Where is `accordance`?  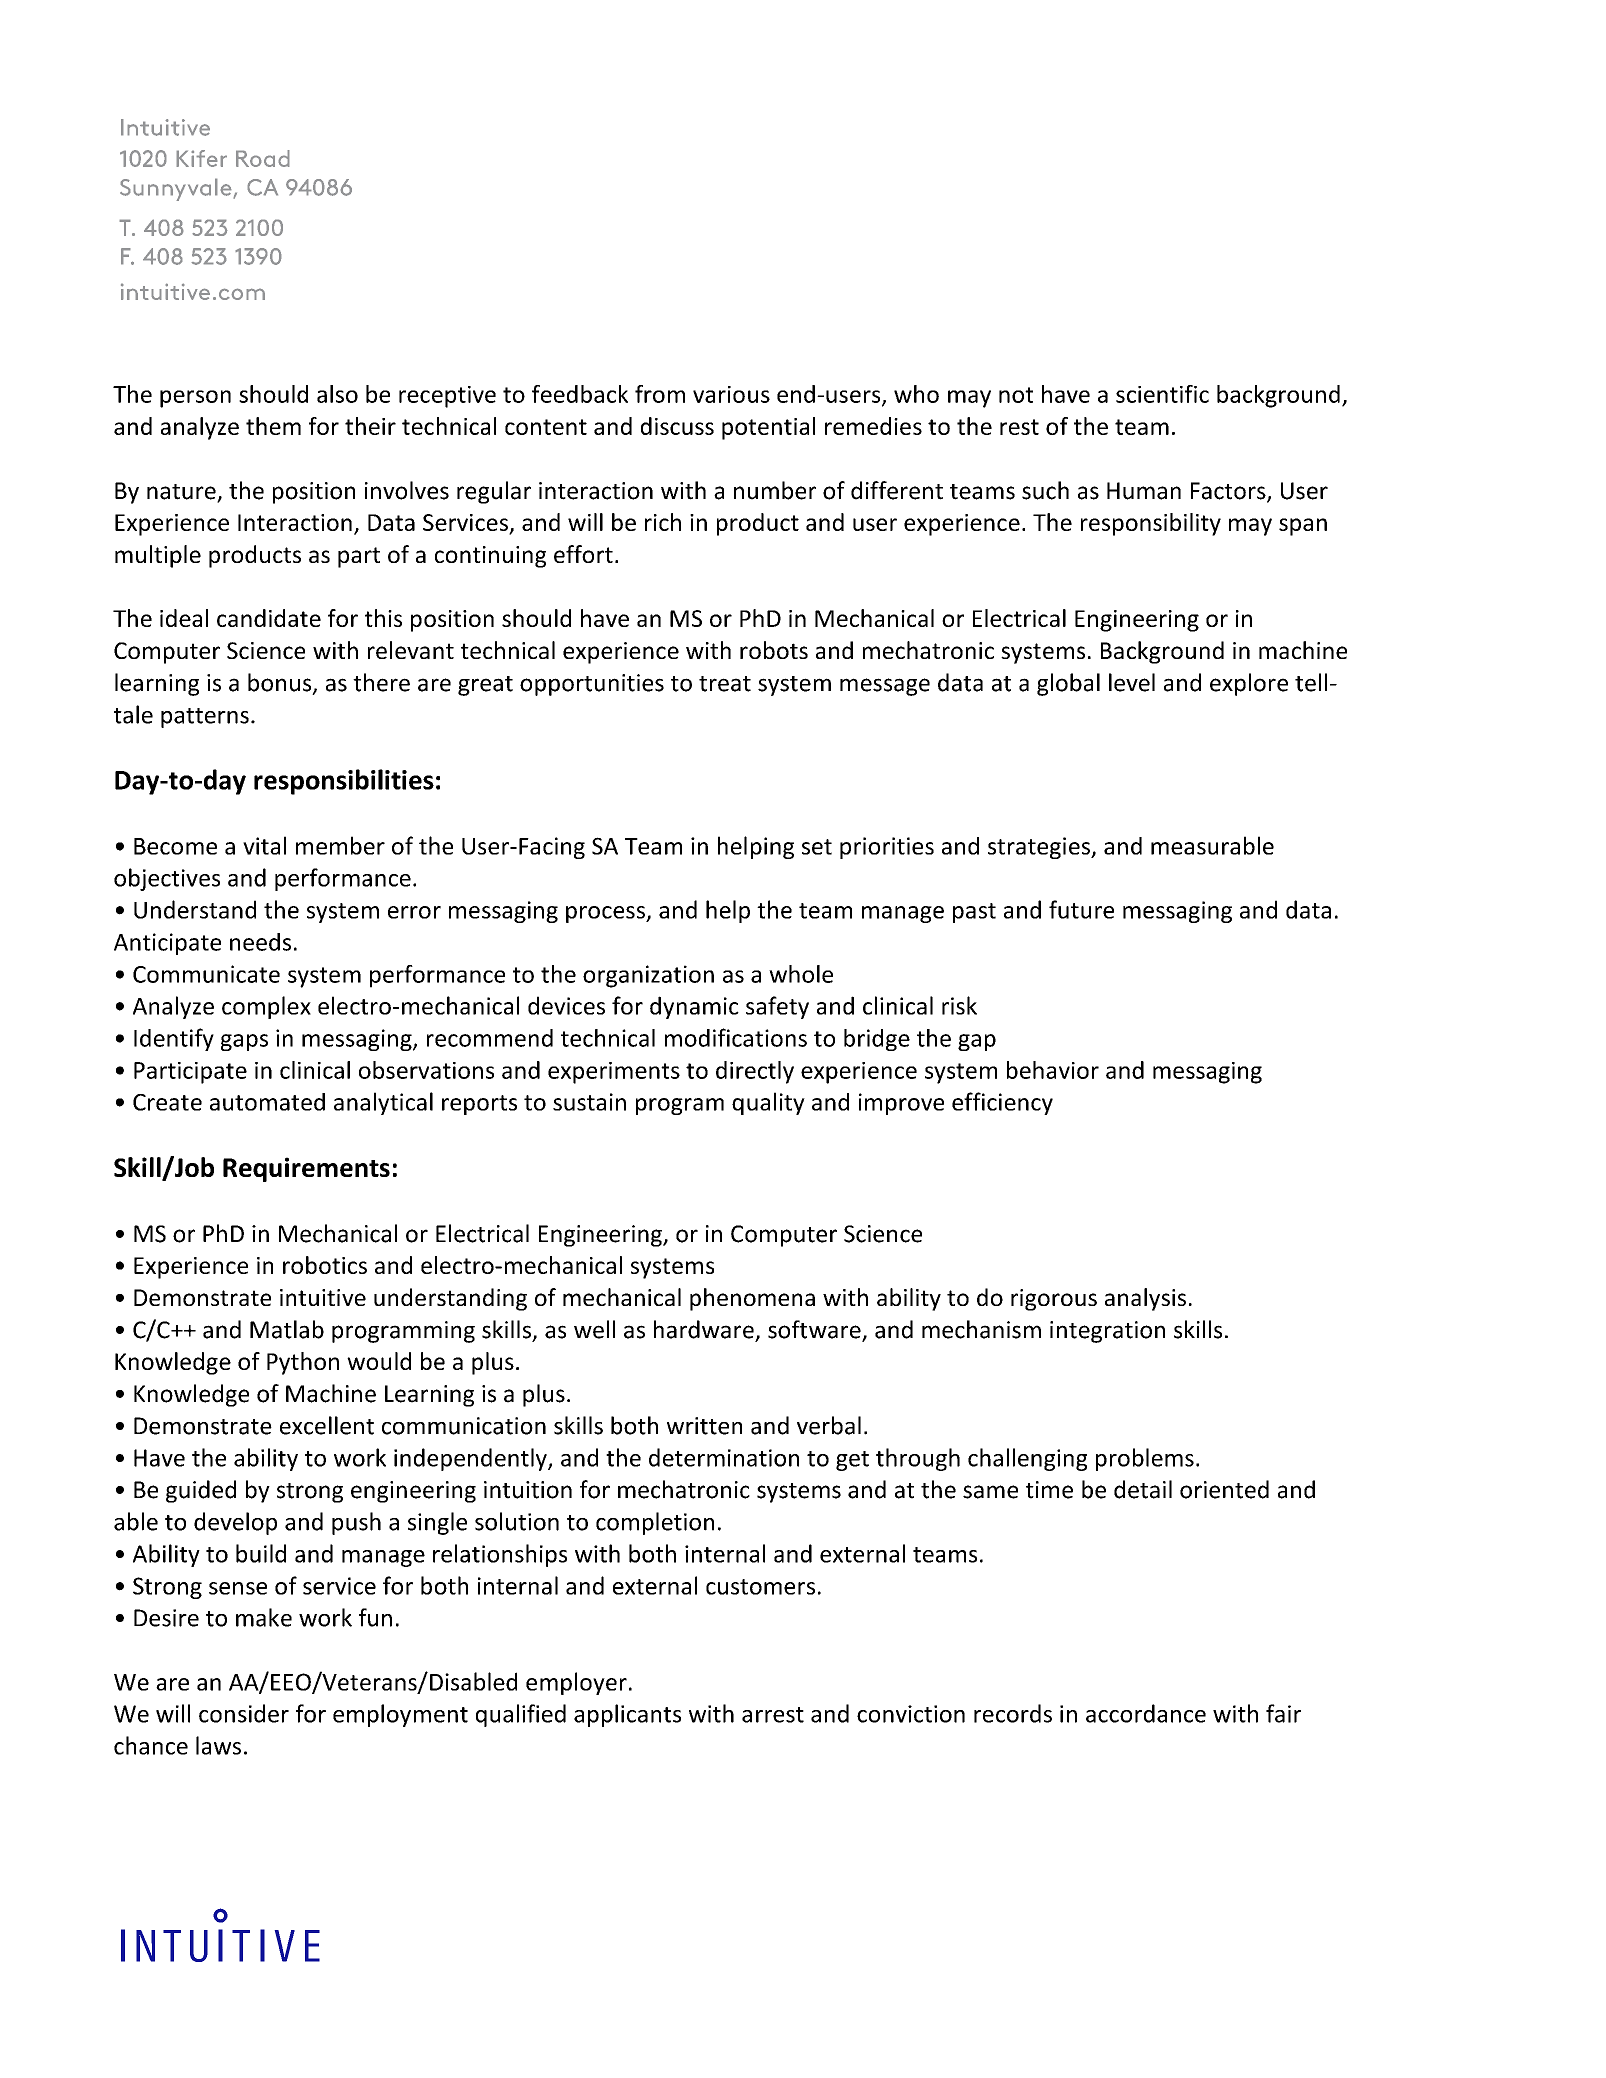 accordance is located at coordinates (1146, 1713).
